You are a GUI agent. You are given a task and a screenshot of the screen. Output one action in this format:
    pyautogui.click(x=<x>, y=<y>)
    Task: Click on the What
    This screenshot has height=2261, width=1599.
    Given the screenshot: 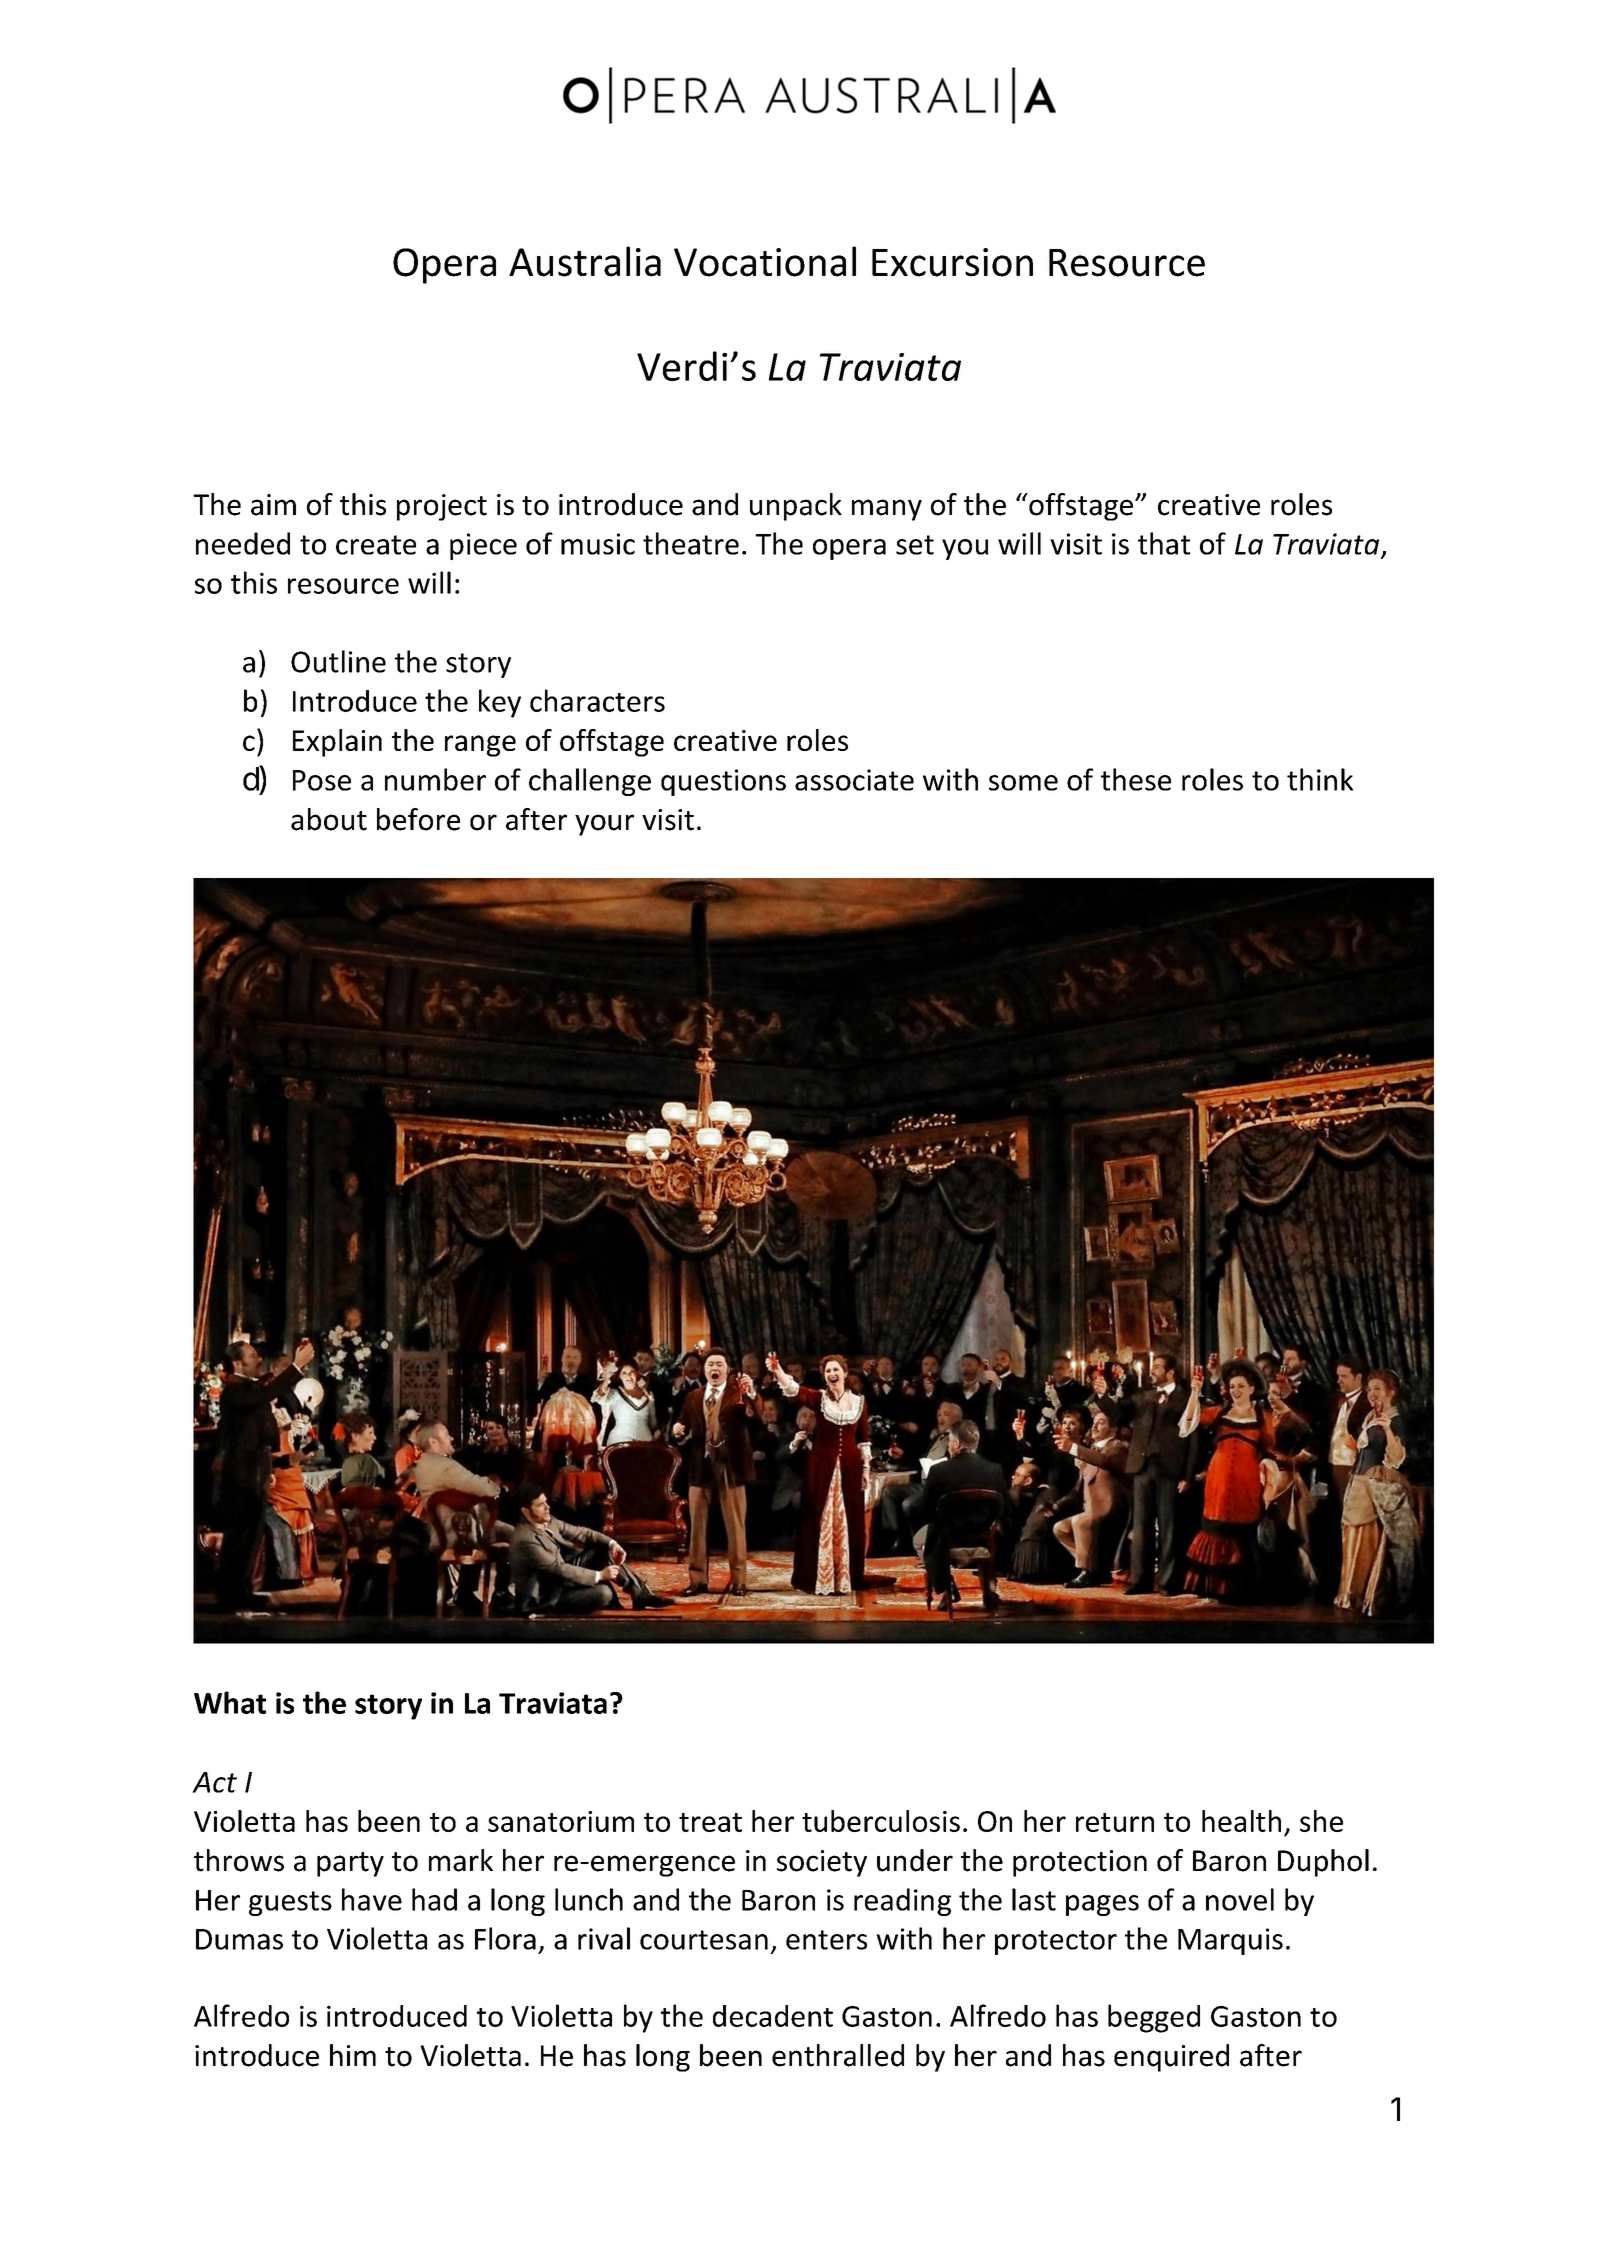 What is the action you would take?
    pyautogui.click(x=230, y=1702)
